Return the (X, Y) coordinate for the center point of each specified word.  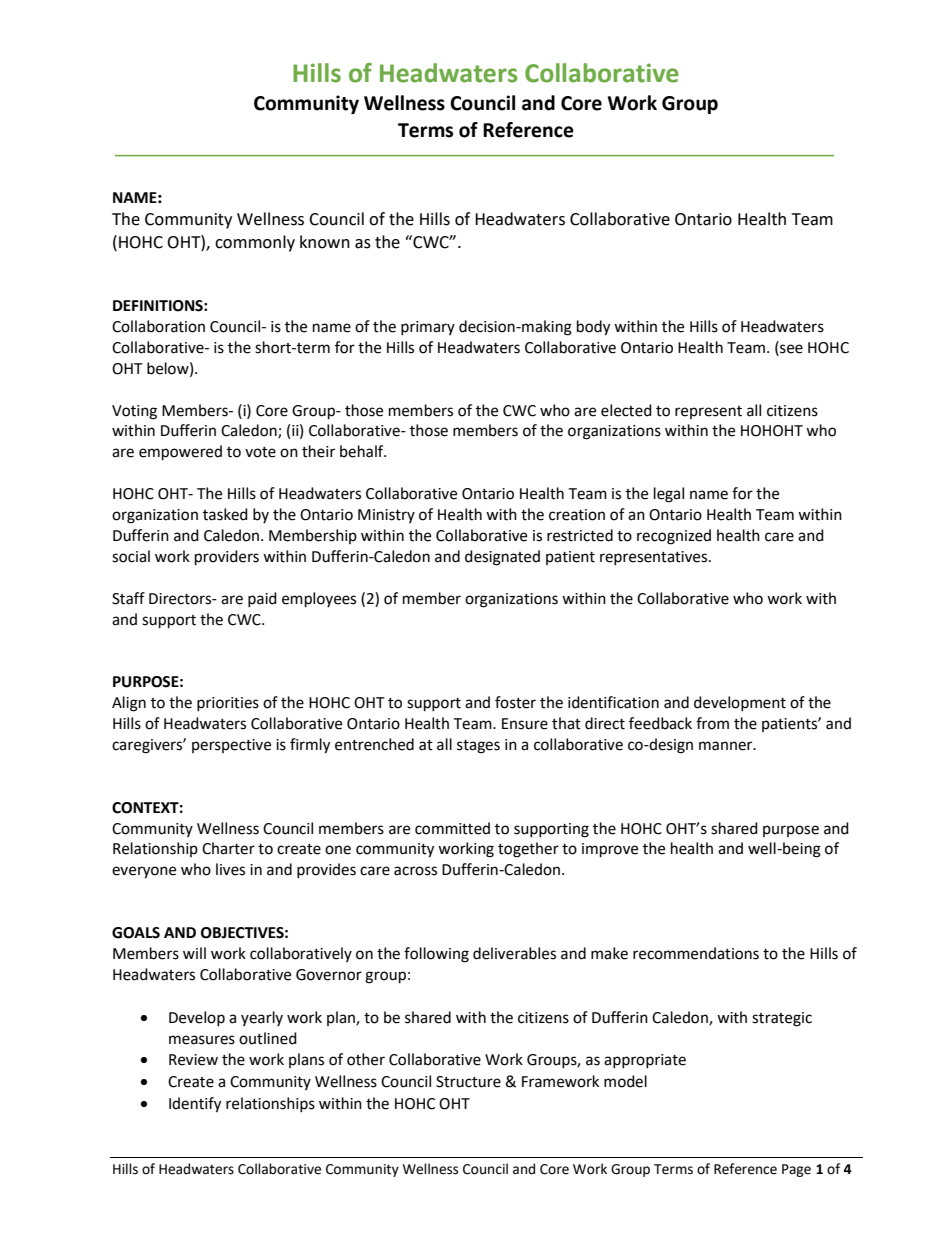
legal (669, 495)
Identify (195, 1105)
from (712, 723)
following (436, 955)
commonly (255, 243)
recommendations (696, 953)
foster (515, 702)
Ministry (386, 516)
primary (428, 328)
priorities (228, 704)
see (790, 348)
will (194, 953)
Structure (468, 1082)
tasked (225, 514)
